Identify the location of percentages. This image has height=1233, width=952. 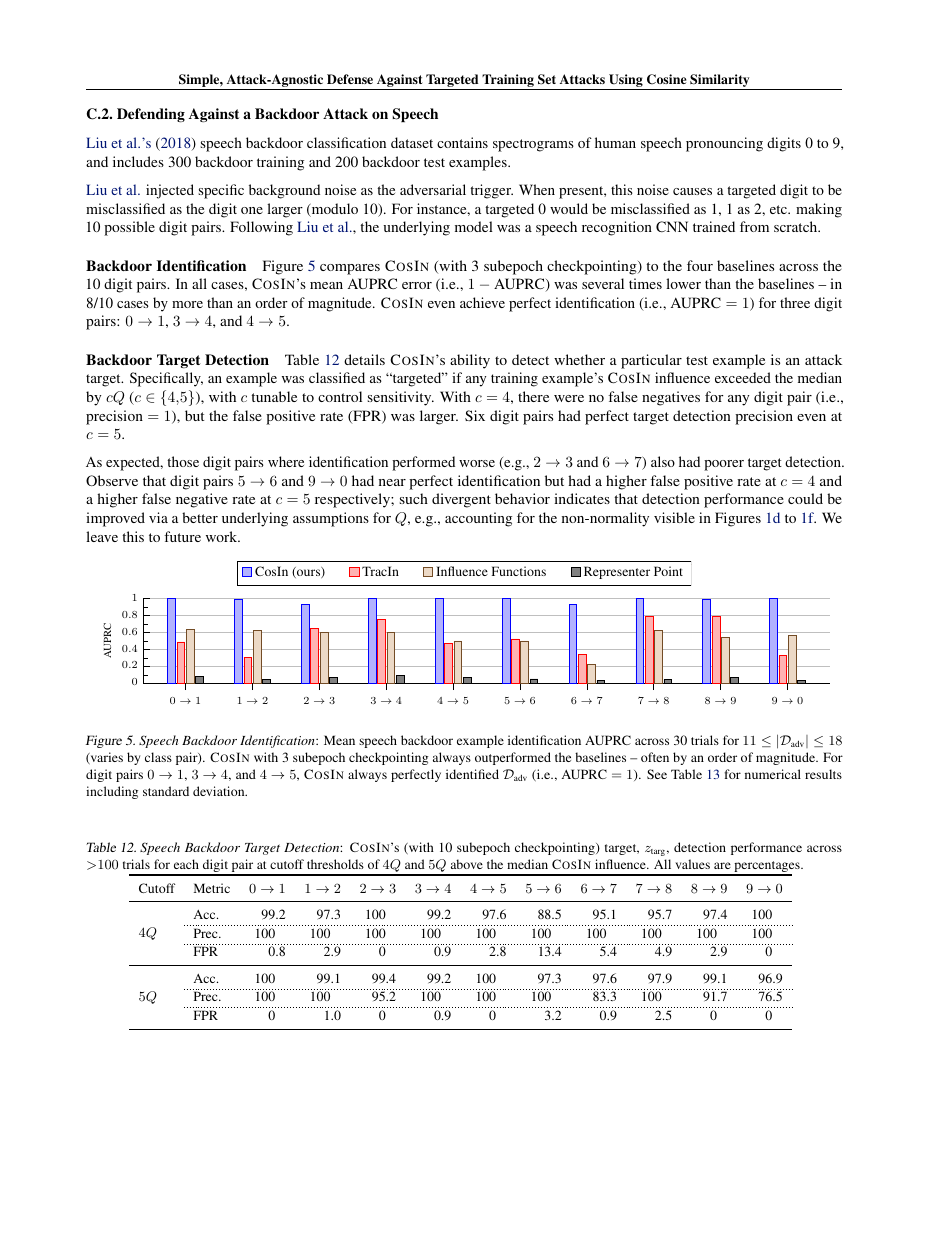
(767, 868).
